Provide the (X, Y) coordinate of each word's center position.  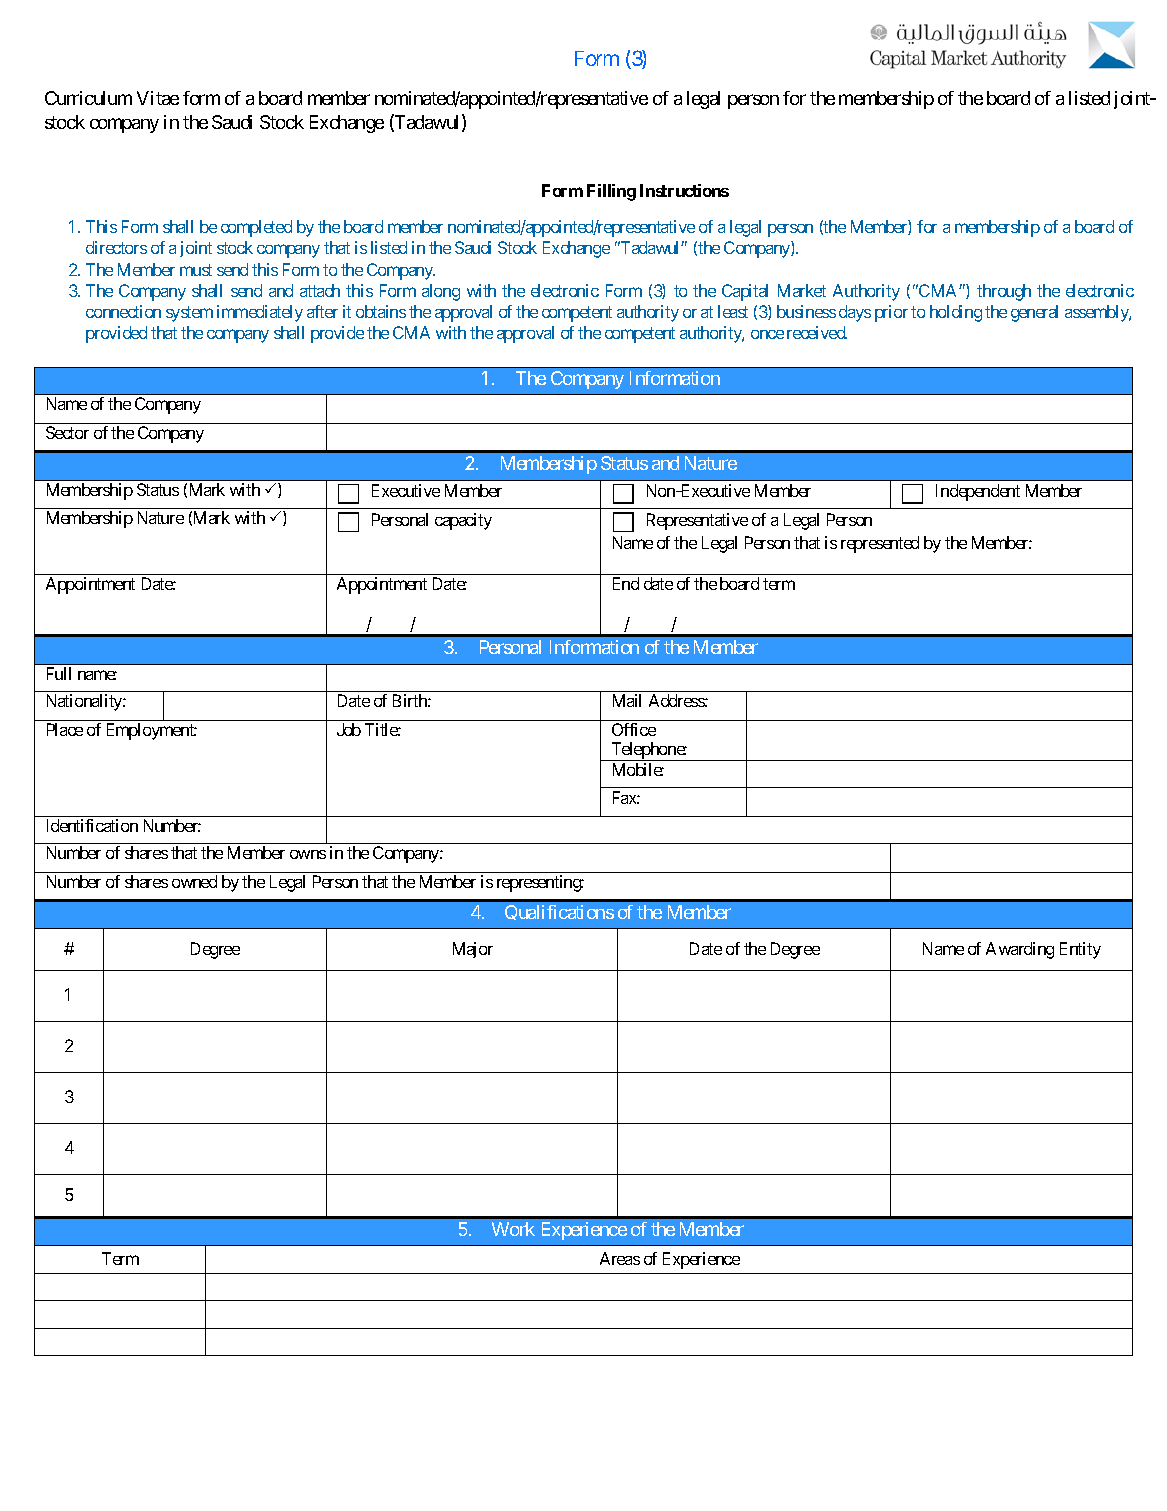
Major (473, 950)
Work (513, 1229)
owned (194, 881)
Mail (627, 700)
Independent (978, 492)
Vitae (158, 98)
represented (880, 544)
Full (59, 673)
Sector (67, 432)
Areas (620, 1258)
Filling (611, 192)
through (1004, 292)
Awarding (1020, 950)
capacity (463, 521)
